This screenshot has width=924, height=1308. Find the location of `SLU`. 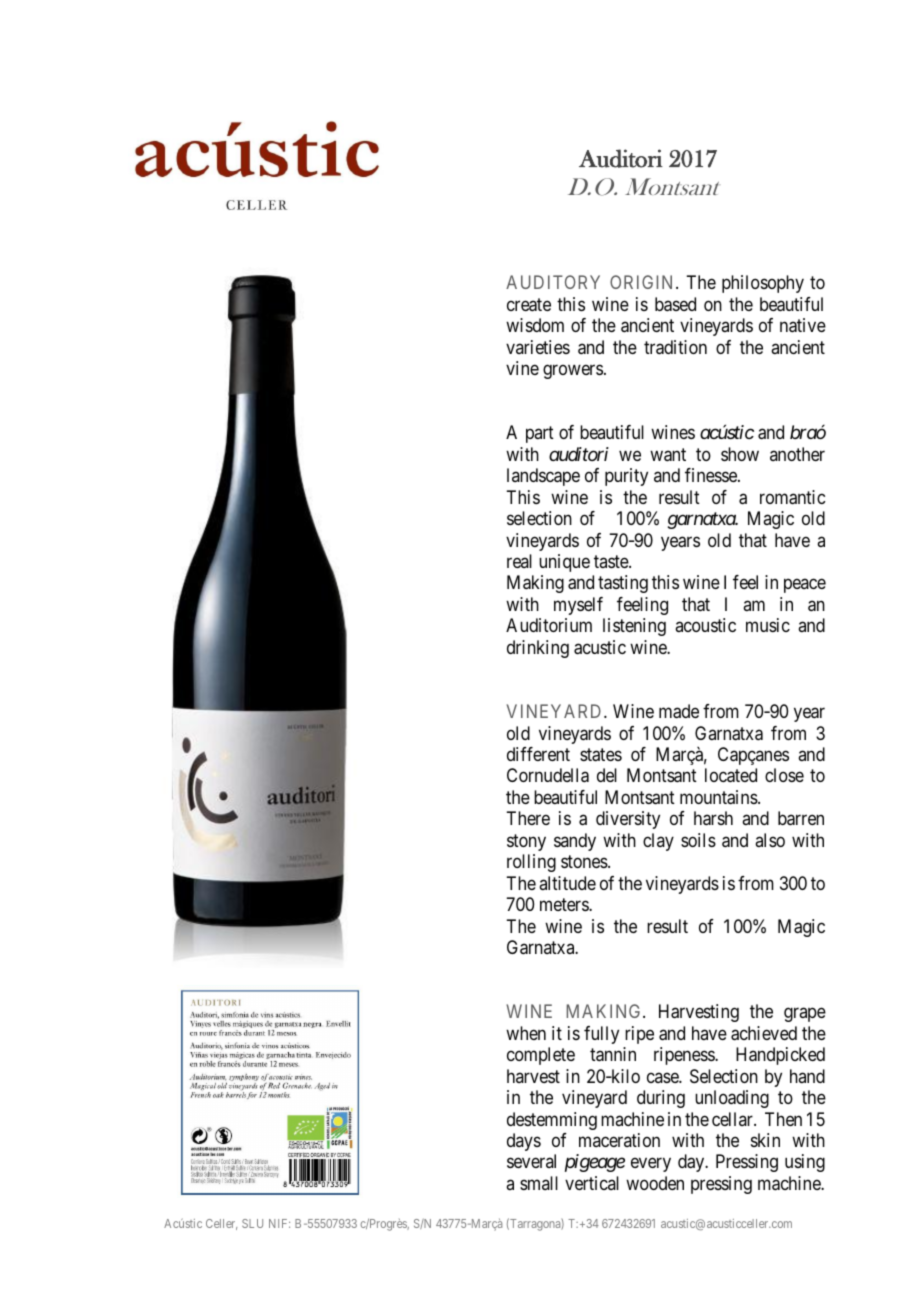

SLU is located at coordinates (252, 1223).
